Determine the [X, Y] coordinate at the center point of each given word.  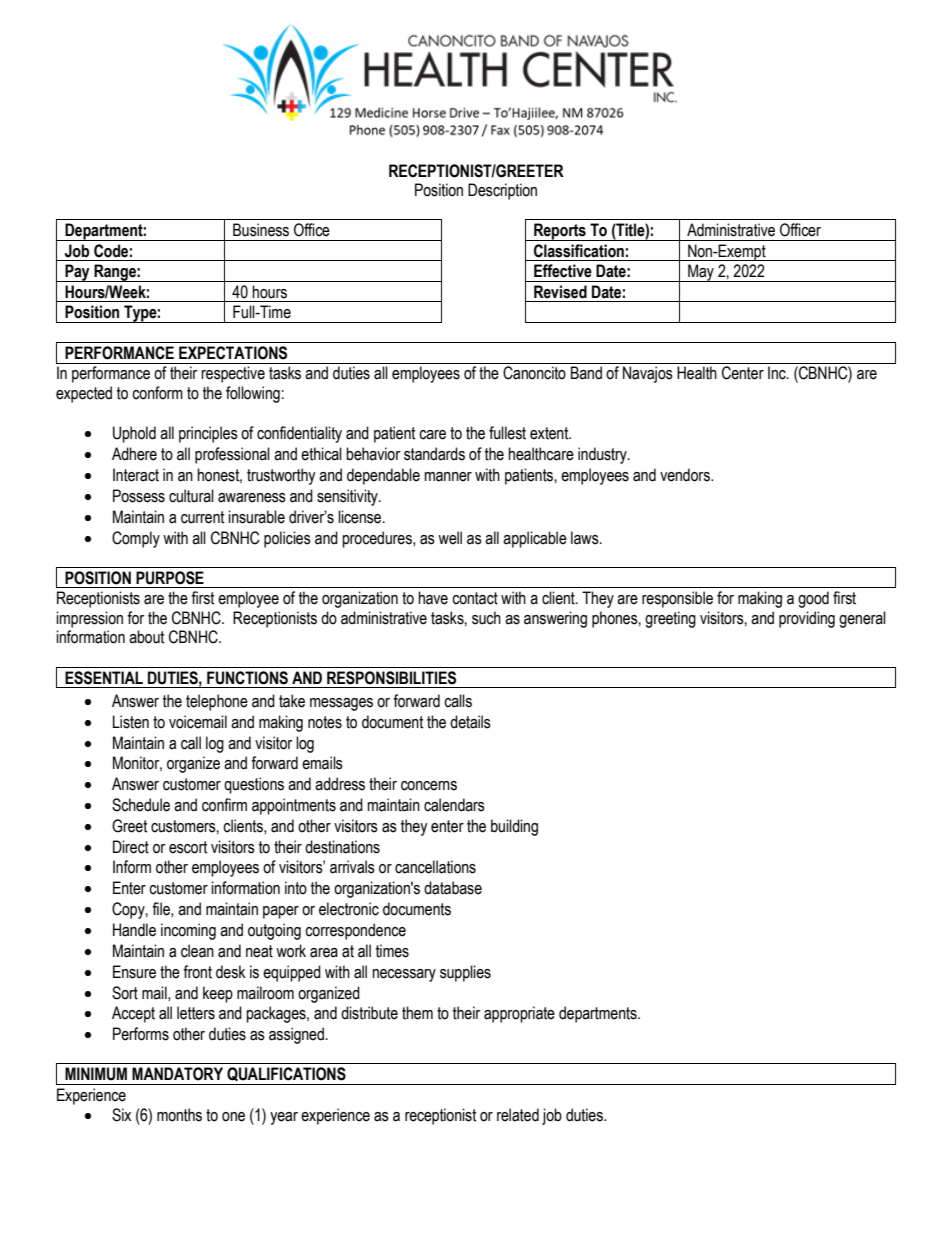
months [179, 1115]
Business [261, 230]
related [518, 1115]
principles [208, 434]
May [701, 273]
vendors [686, 475]
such [486, 618]
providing [807, 619]
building [514, 827]
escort [188, 847]
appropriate [519, 1014]
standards [434, 454]
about [147, 637]
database [453, 888]
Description [502, 191]
